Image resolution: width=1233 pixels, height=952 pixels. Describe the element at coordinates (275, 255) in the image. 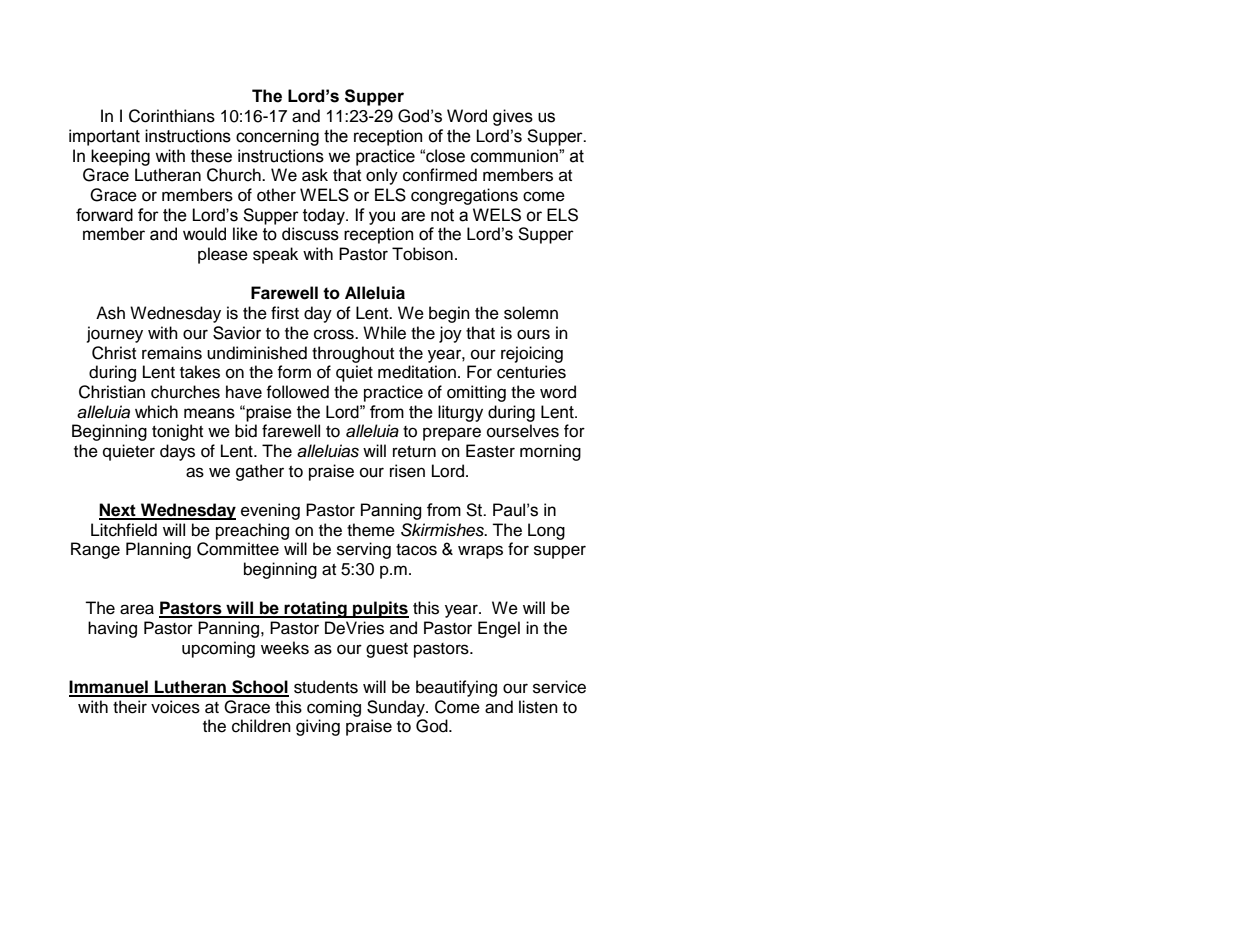

I see `speak` at that location.
